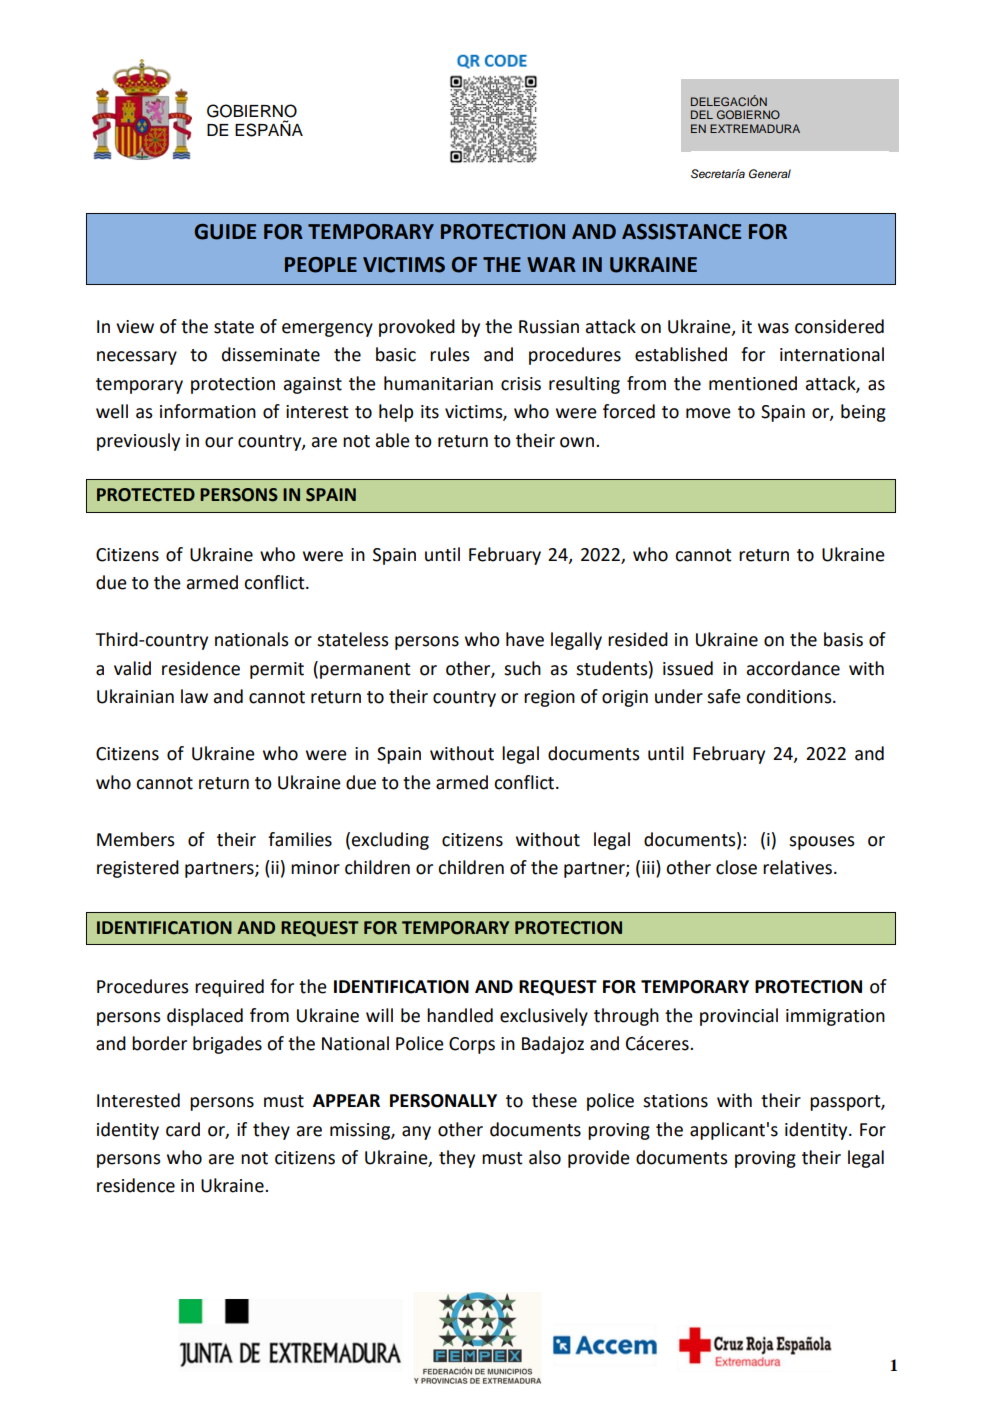 The height and width of the screenshot is (1423, 1006). What do you see at coordinates (443, 1101) in the screenshot?
I see `PERSONALLY` at bounding box center [443, 1101].
